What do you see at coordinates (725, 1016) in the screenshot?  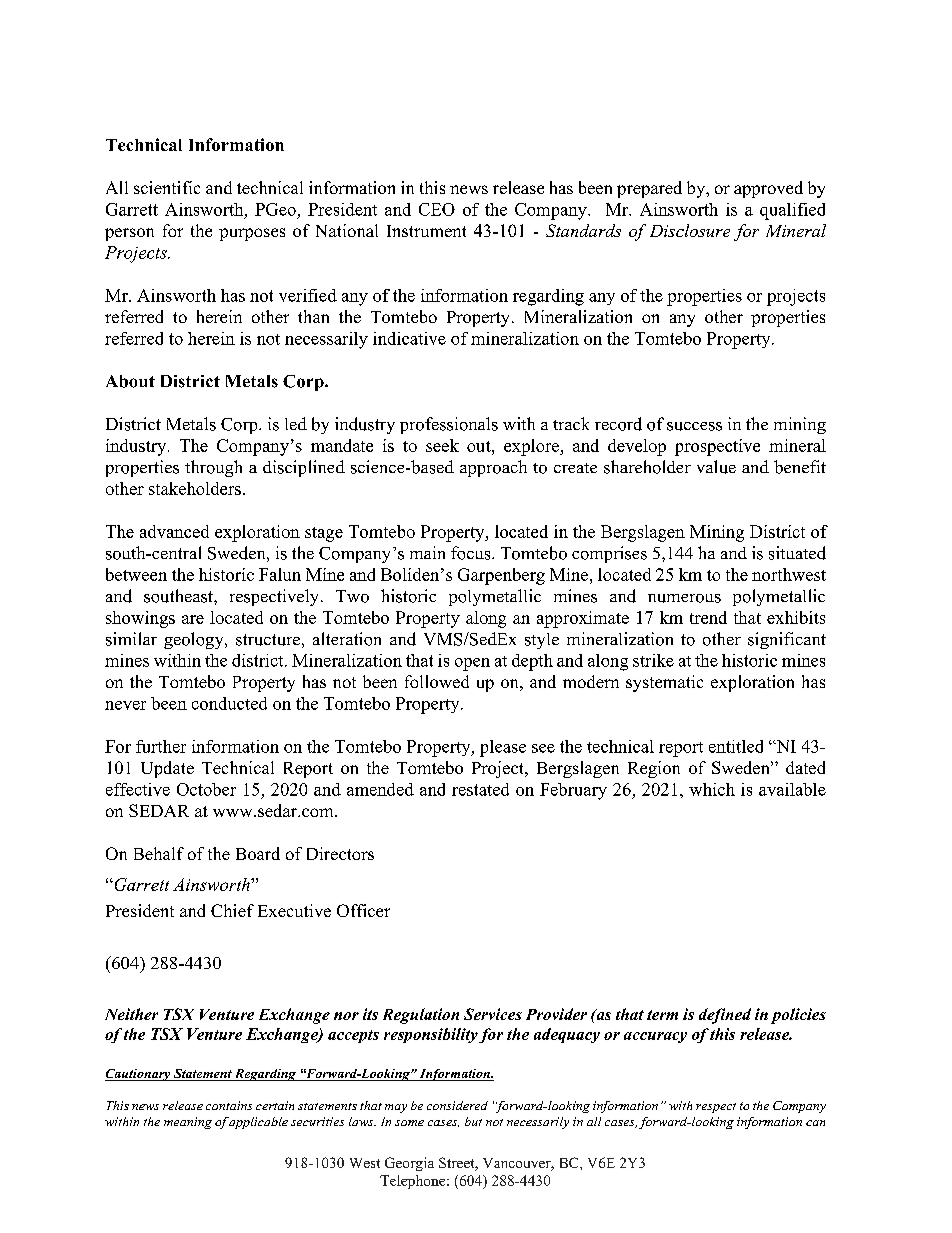 I see `defined` at bounding box center [725, 1016].
